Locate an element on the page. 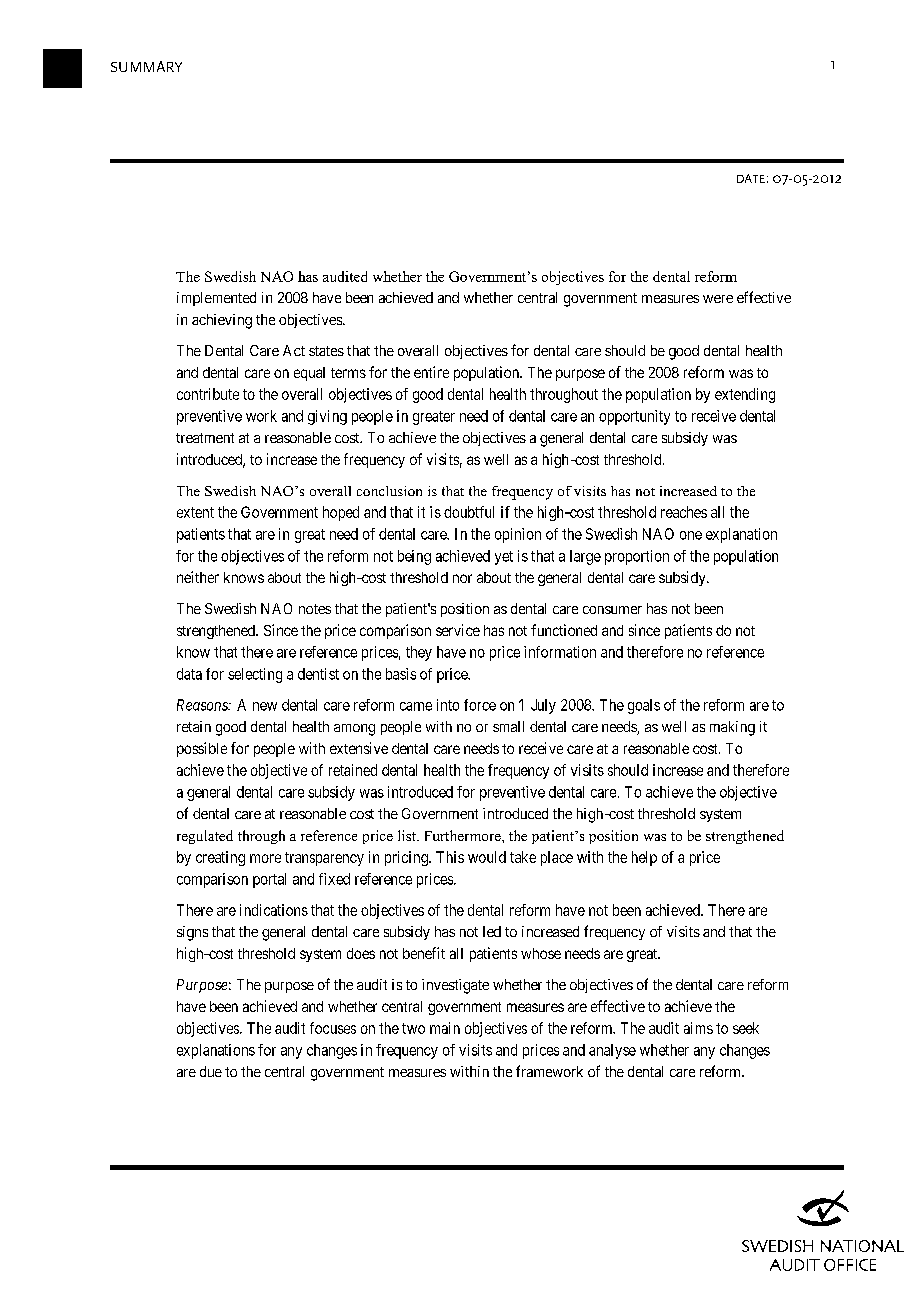 The width and height of the page is (924, 1308). states is located at coordinates (326, 351).
